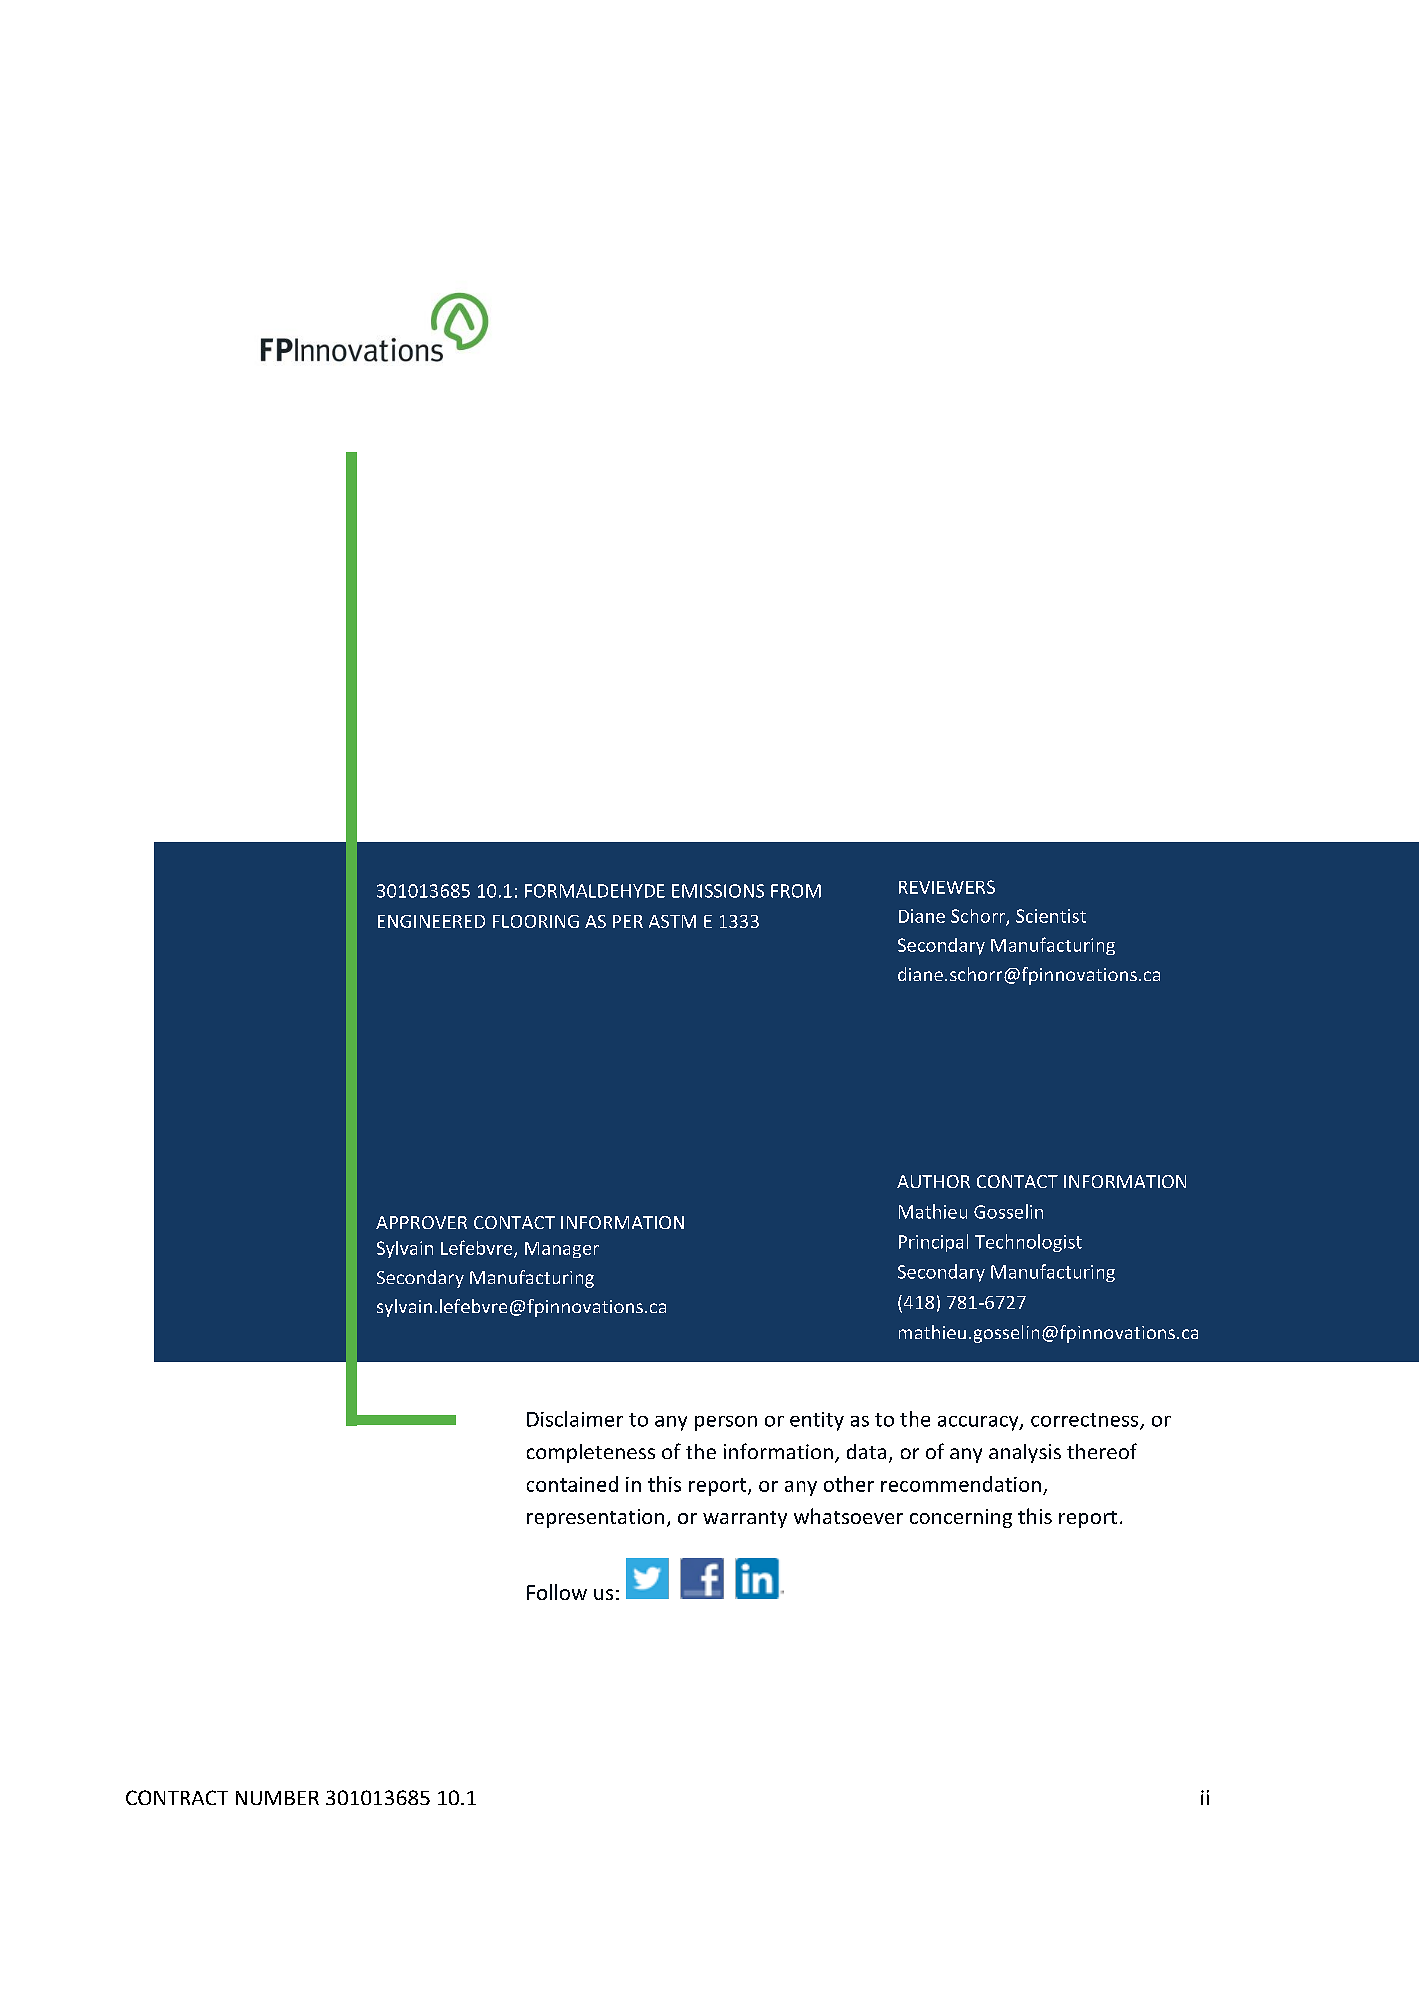  What do you see at coordinates (557, 1592) in the page?
I see `Follow` at bounding box center [557, 1592].
